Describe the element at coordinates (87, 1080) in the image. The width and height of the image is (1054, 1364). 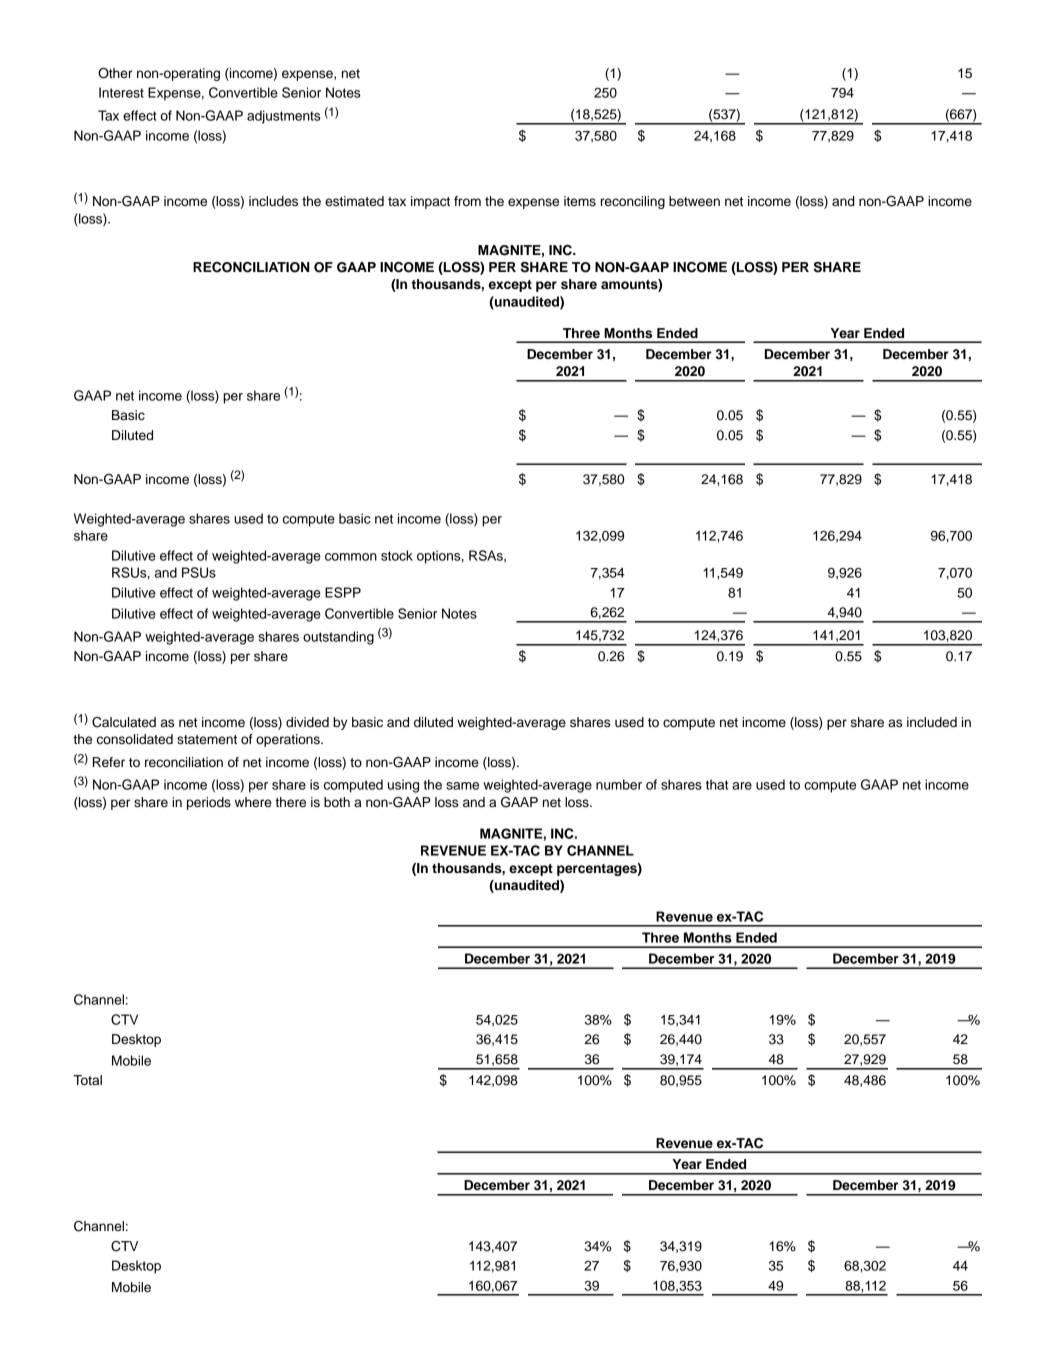
I see `Total` at that location.
